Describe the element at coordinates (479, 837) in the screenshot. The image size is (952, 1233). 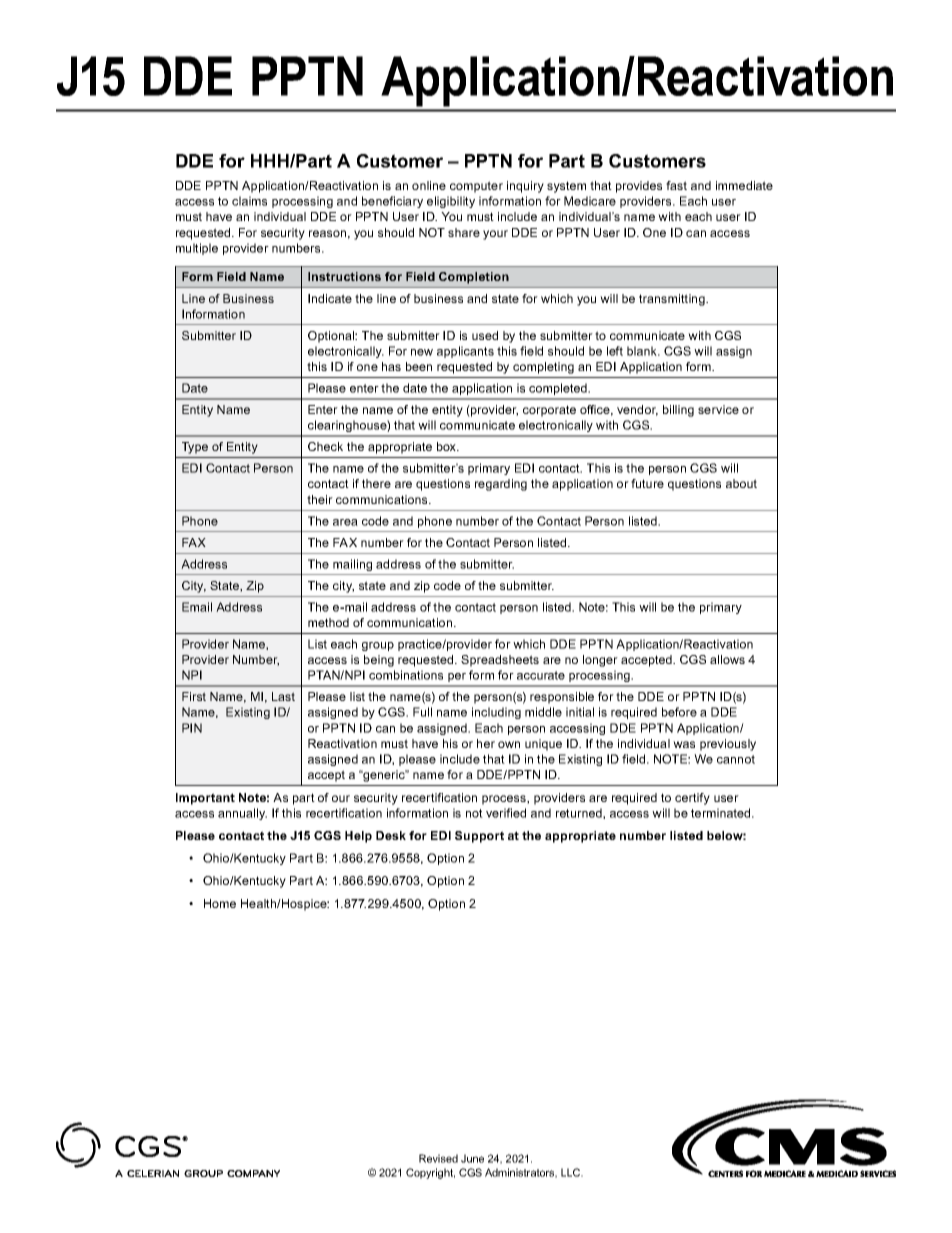
I see `Support` at that location.
